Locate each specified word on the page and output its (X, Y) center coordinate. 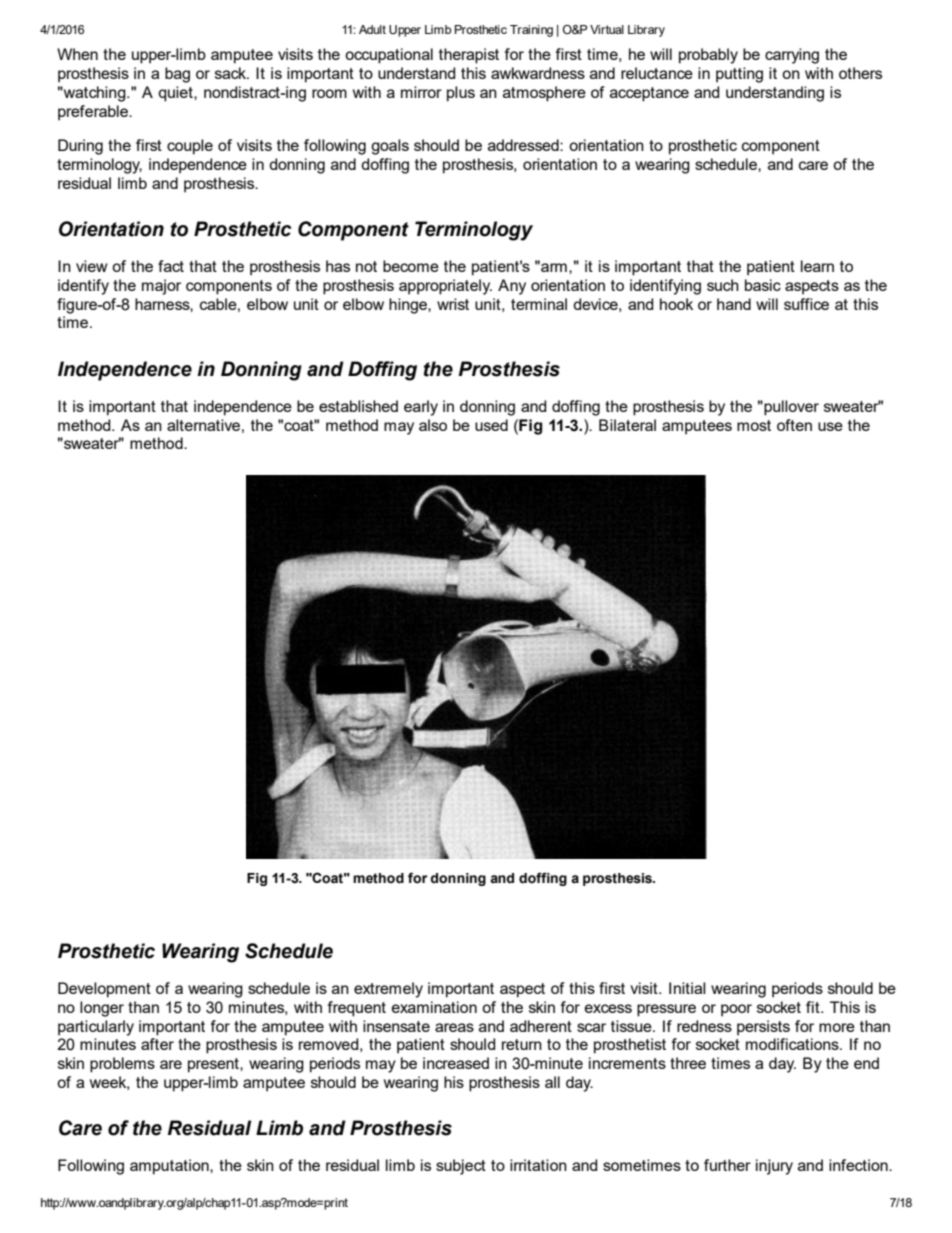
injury (774, 1167)
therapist (469, 56)
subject (461, 1167)
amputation (170, 1167)
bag (177, 75)
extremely (388, 990)
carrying (792, 56)
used (491, 425)
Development (104, 990)
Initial (687, 988)
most (754, 425)
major (161, 287)
